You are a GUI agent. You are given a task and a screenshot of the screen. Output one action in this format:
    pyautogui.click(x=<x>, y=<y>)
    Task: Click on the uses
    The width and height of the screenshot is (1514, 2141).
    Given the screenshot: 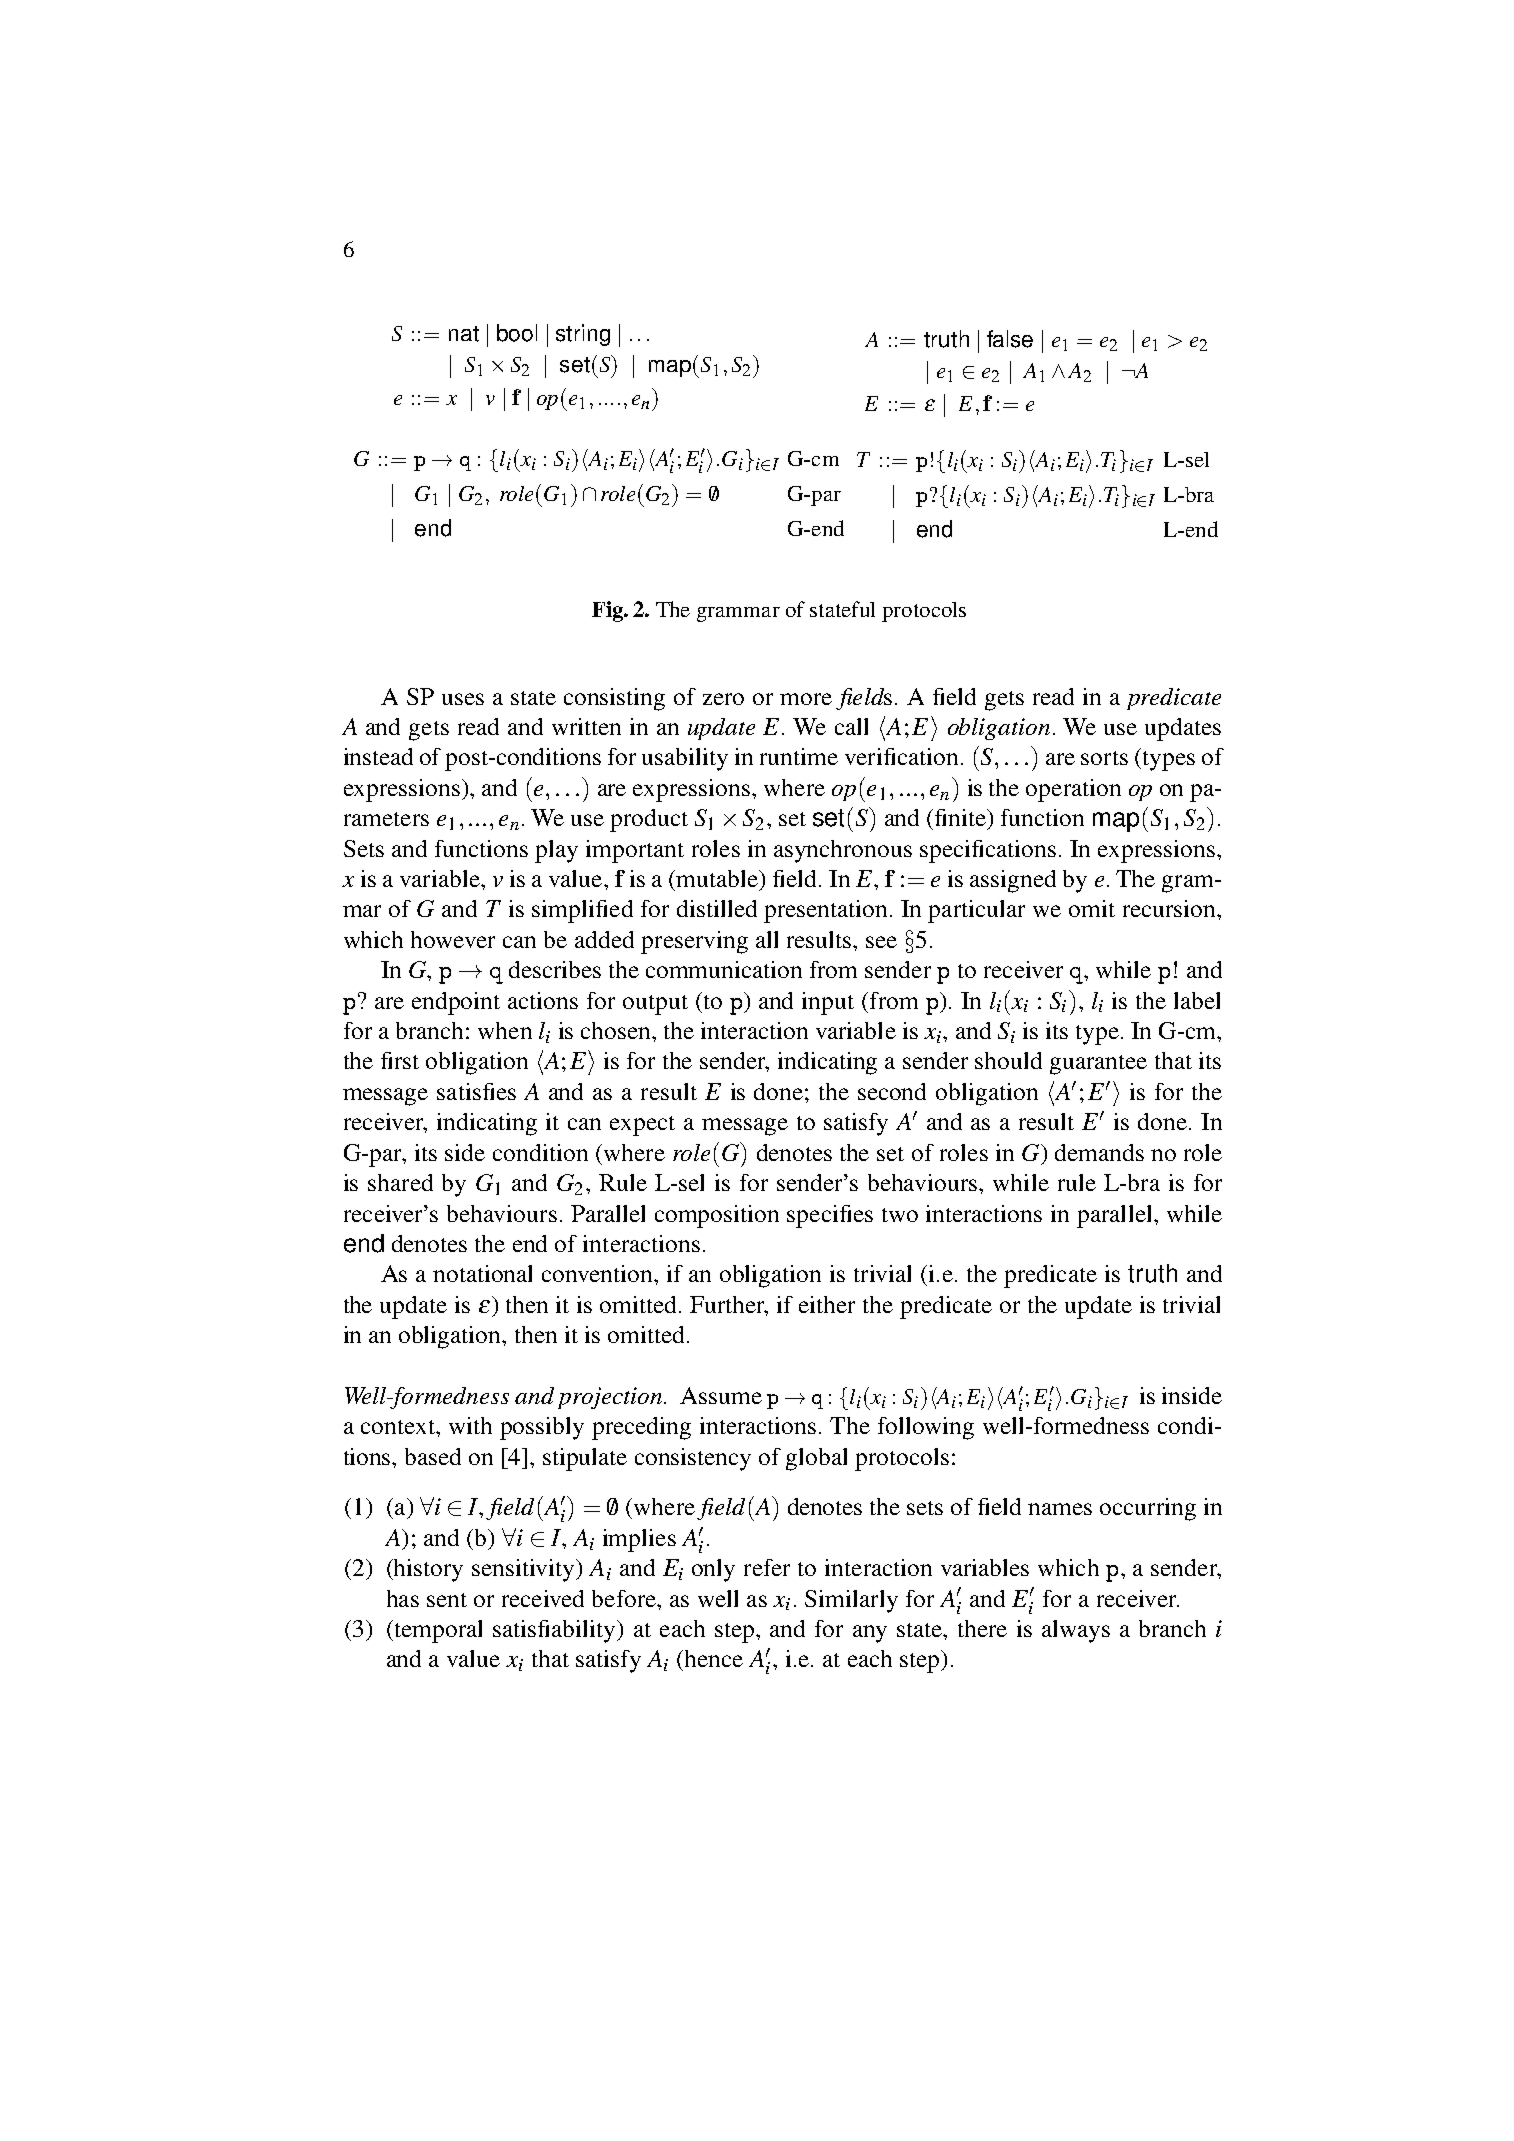 What is the action you would take?
    pyautogui.click(x=463, y=699)
